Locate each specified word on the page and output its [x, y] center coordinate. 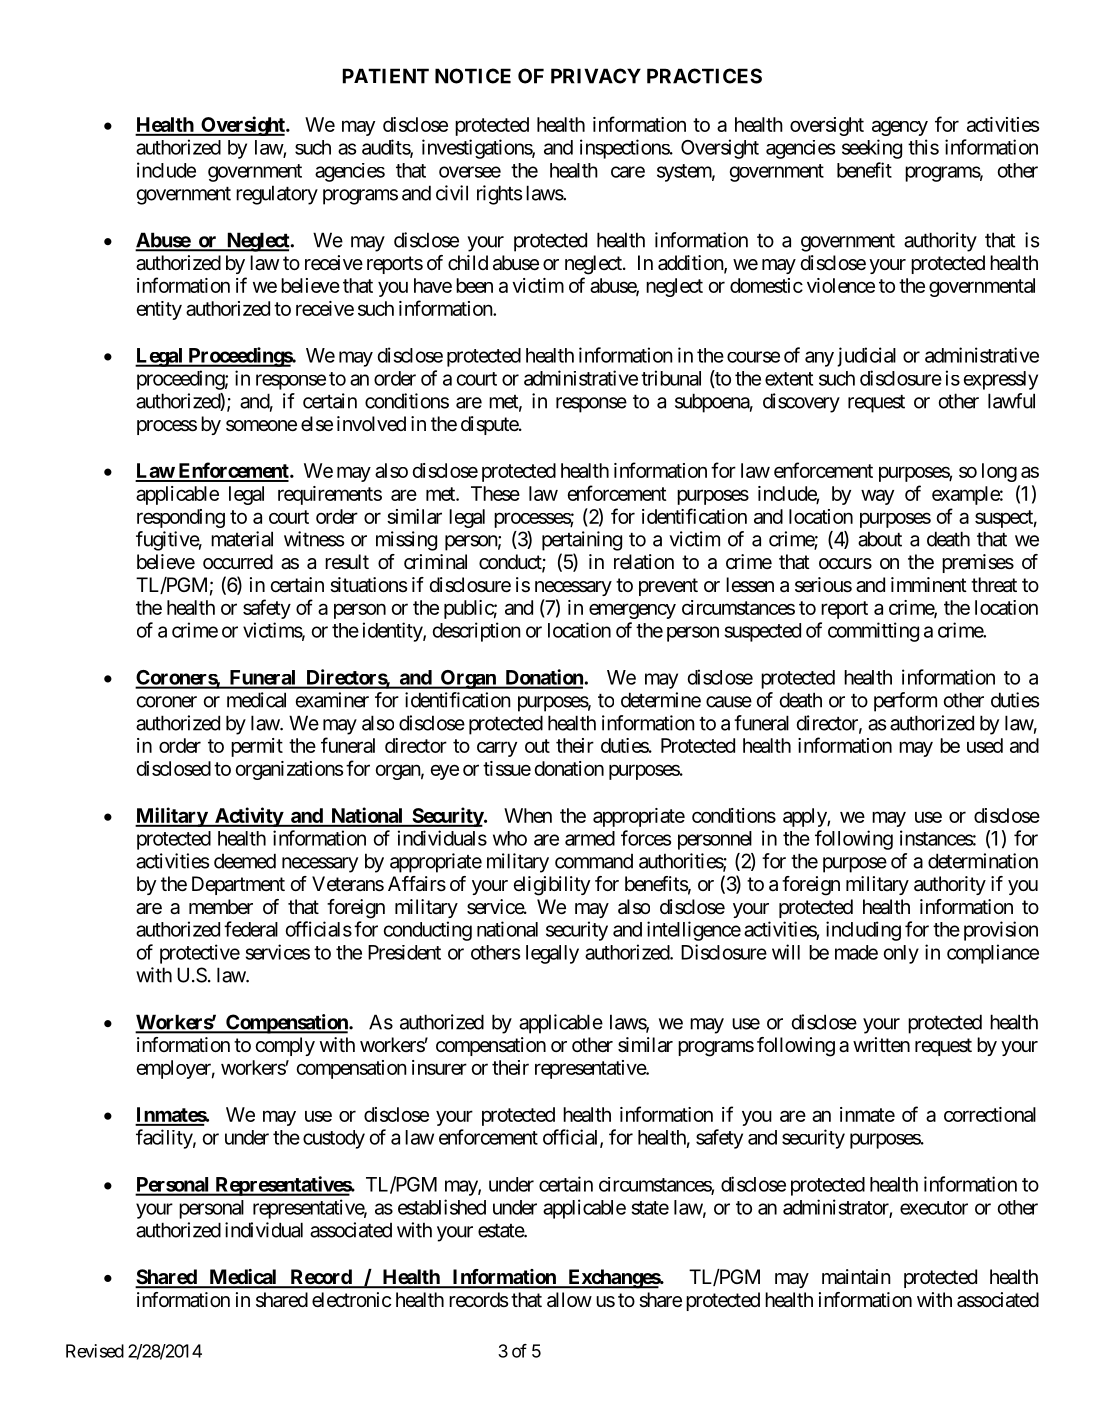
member [221, 906]
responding [181, 518]
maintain [856, 1277]
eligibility [552, 886]
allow [569, 1300]
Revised [95, 1351]
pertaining [582, 541]
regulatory [277, 195]
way [877, 497]
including [863, 931]
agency [900, 128]
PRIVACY [596, 76]
